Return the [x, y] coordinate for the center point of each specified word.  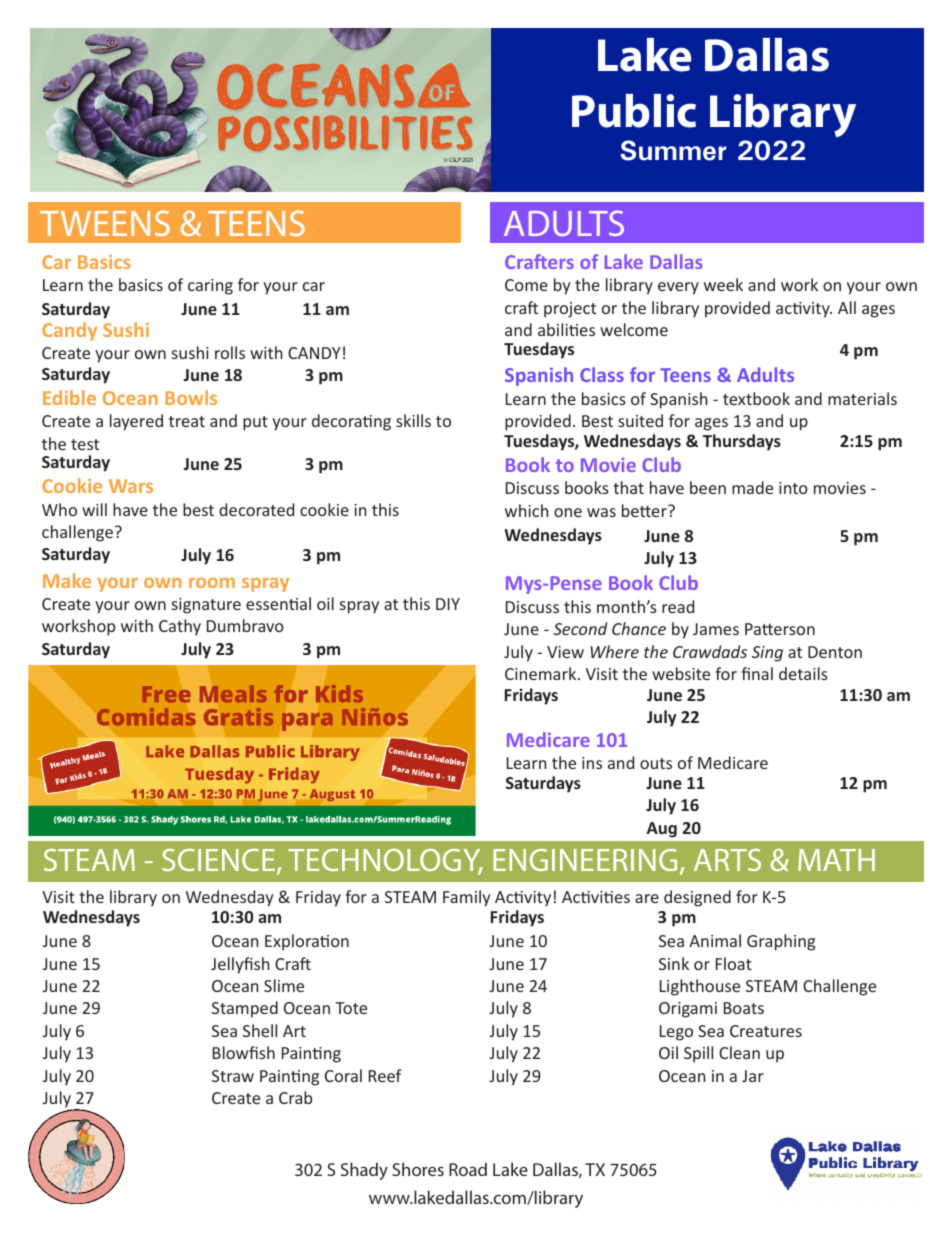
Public [634, 111]
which [526, 510]
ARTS [727, 860]
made [752, 487]
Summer [673, 150]
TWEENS [105, 223]
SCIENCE [220, 862]
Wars [131, 486]
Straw [233, 1076]
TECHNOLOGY [385, 862]
